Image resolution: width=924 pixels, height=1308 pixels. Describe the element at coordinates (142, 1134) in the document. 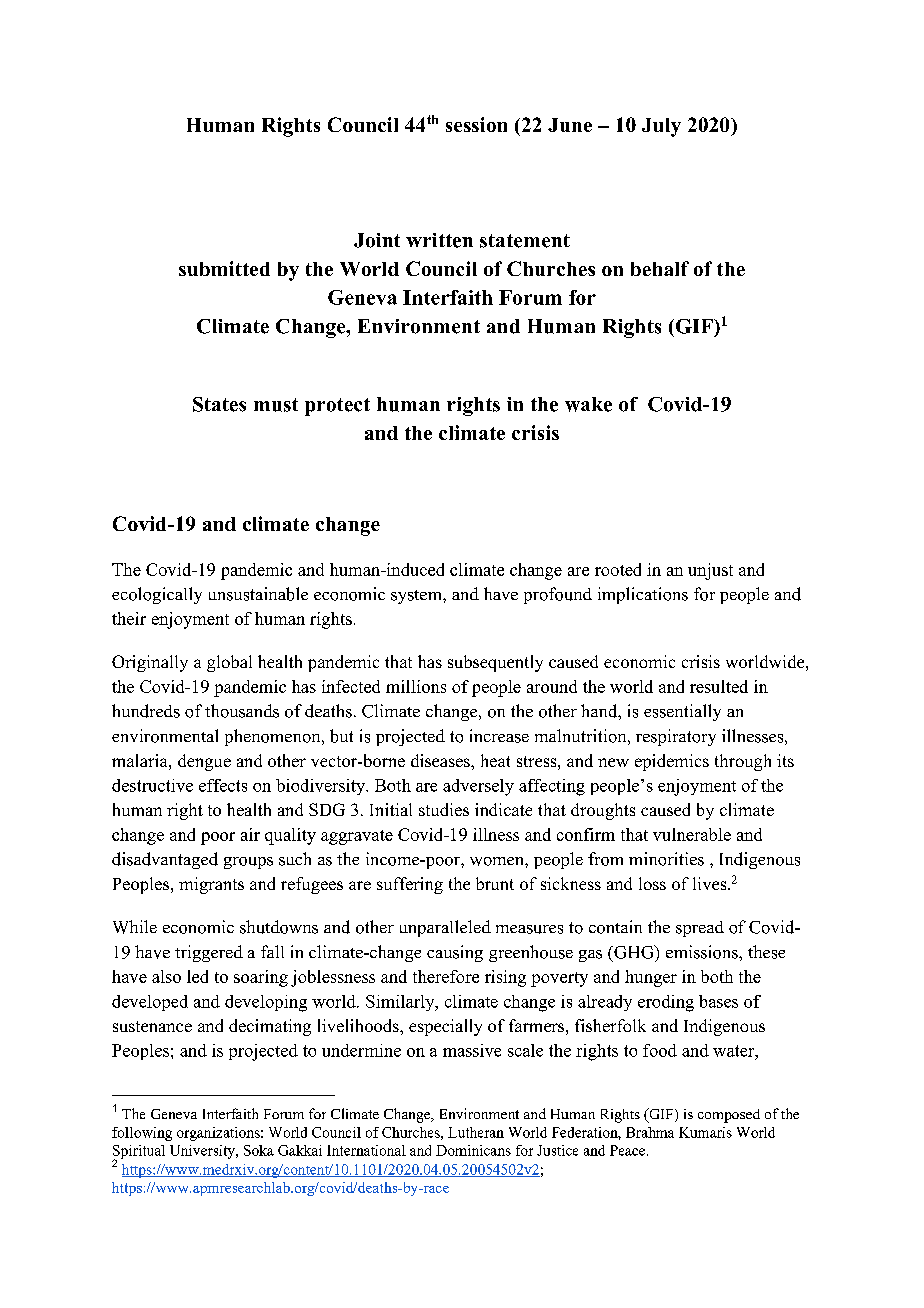

I see `following` at that location.
